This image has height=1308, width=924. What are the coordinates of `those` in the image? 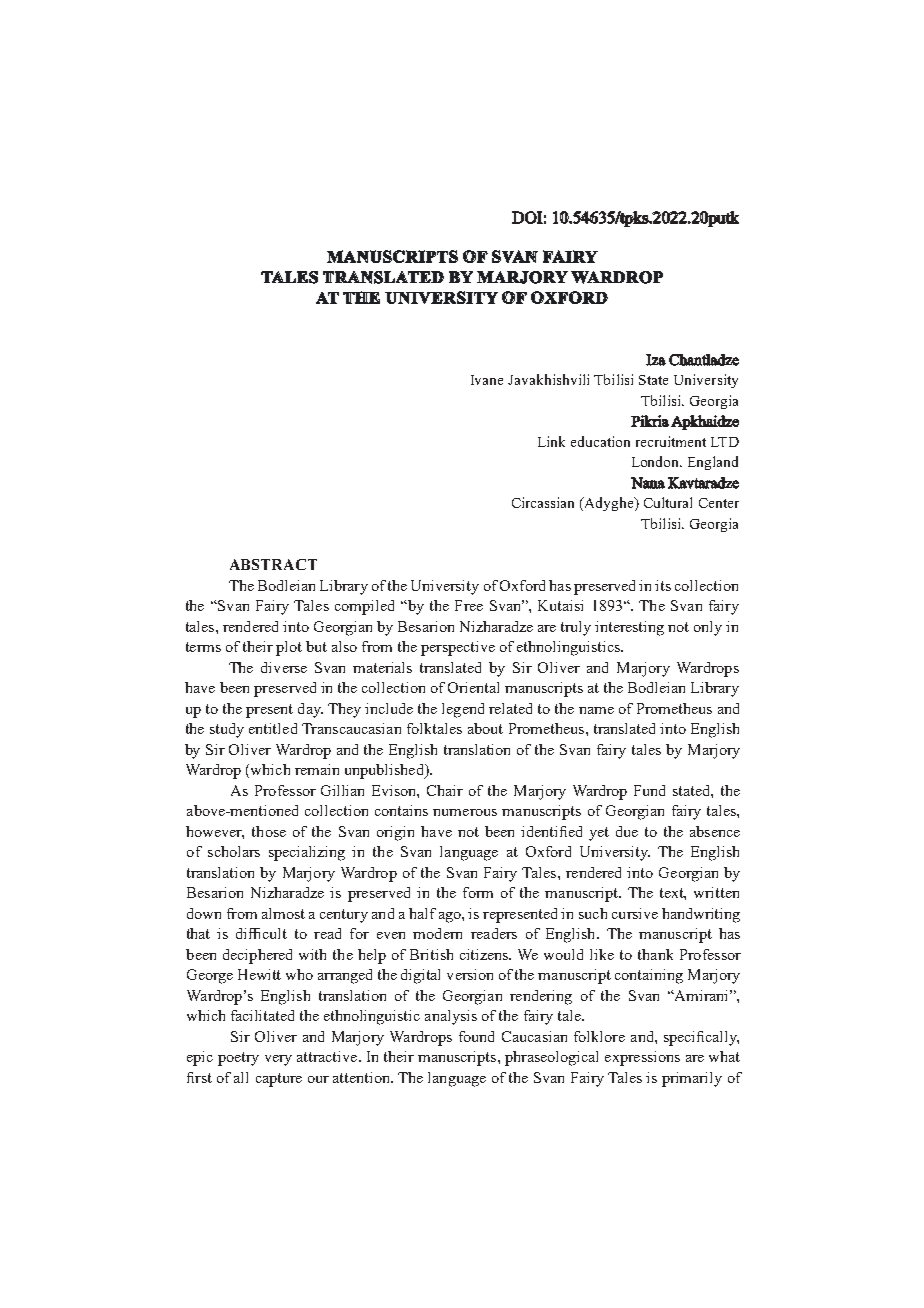 It's located at (269, 831).
